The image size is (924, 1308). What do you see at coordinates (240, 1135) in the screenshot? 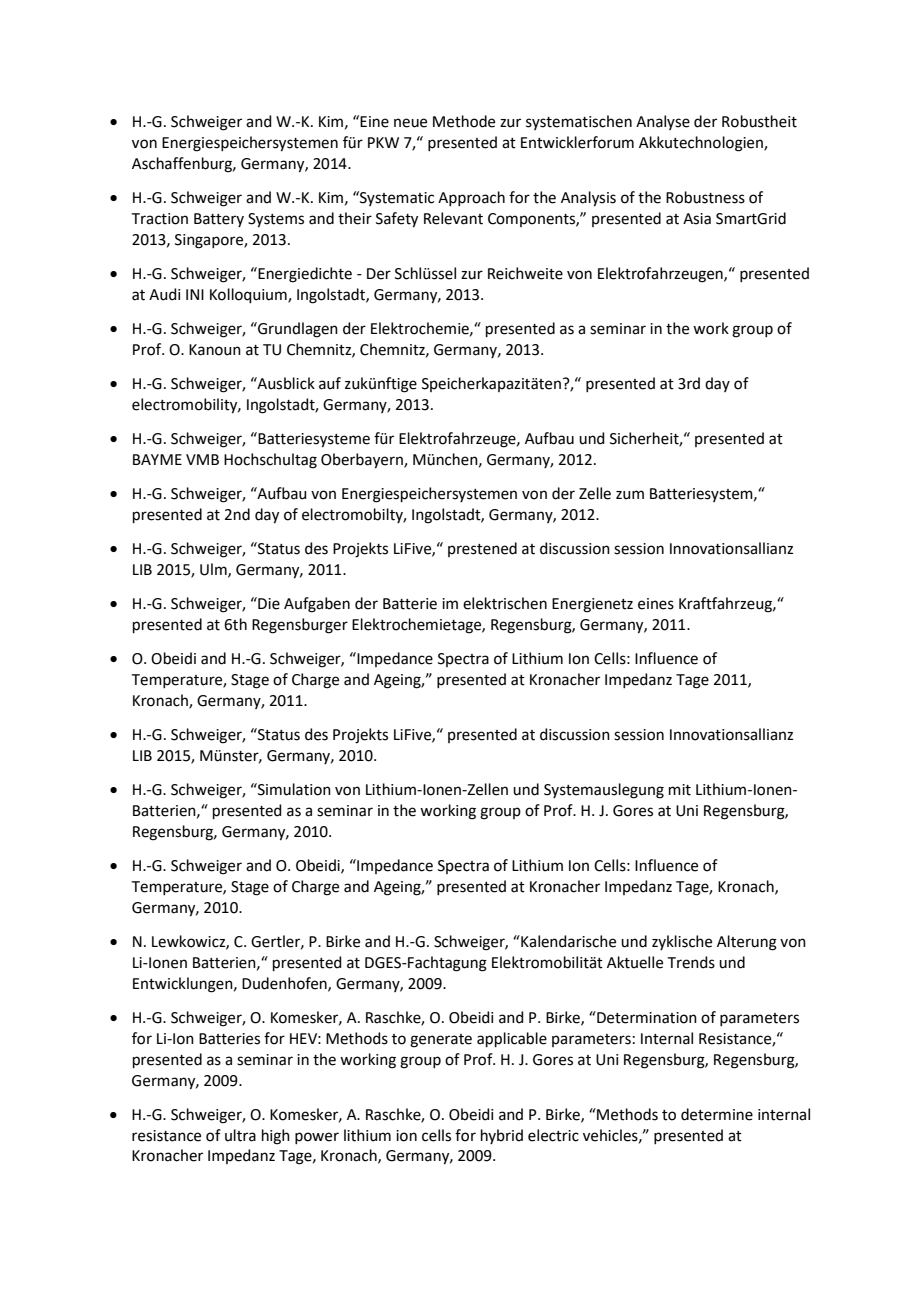
I see `ultra` at bounding box center [240, 1135].
